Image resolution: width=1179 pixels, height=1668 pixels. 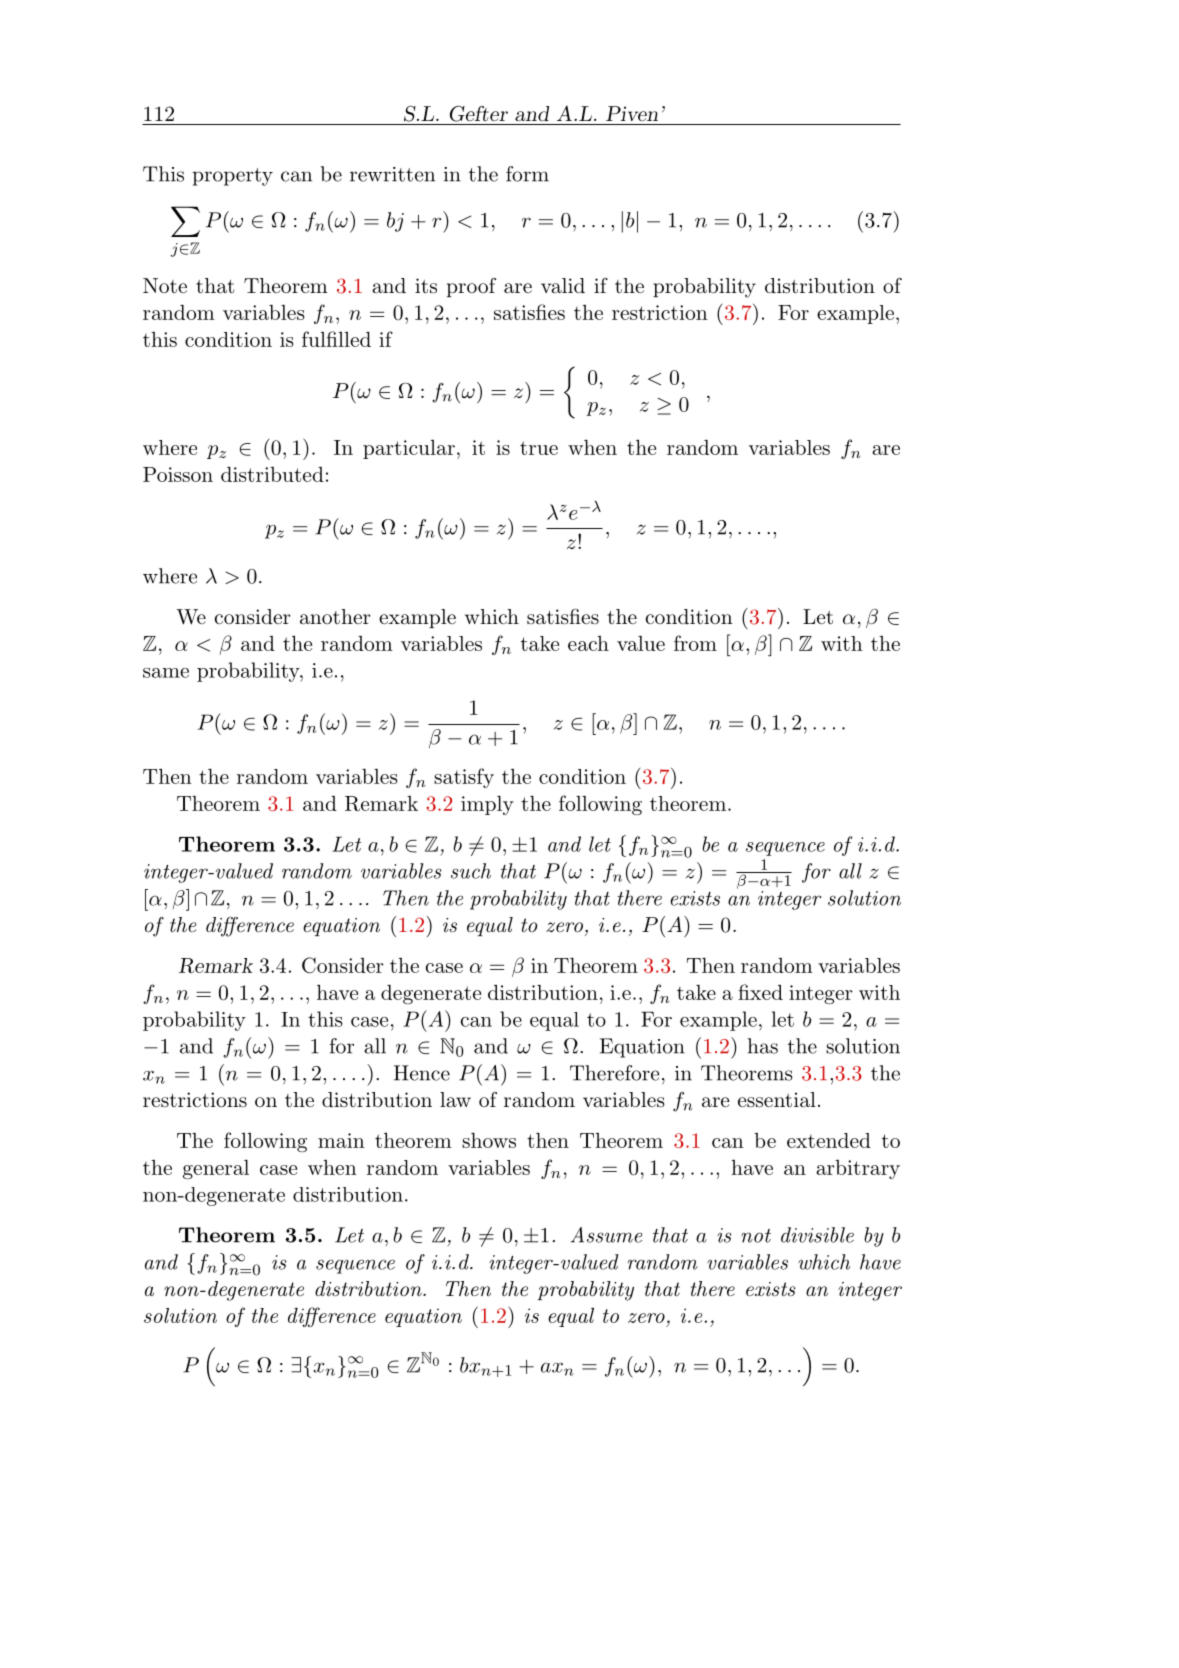 What do you see at coordinates (527, 174) in the image?
I see `form` at bounding box center [527, 174].
